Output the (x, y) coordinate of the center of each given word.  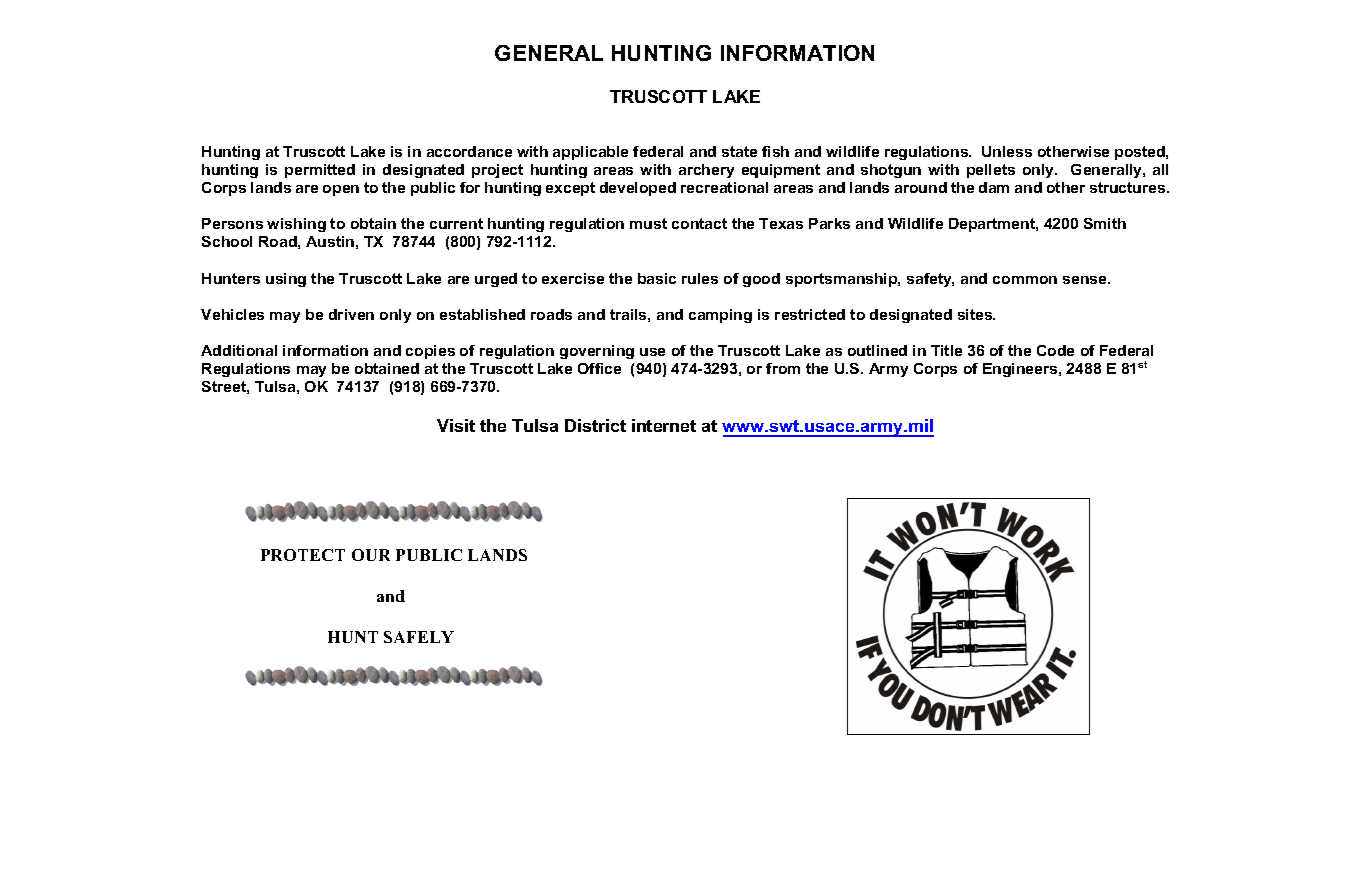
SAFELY (419, 637)
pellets (991, 171)
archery (706, 171)
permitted (320, 171)
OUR (371, 555)
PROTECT (303, 555)
